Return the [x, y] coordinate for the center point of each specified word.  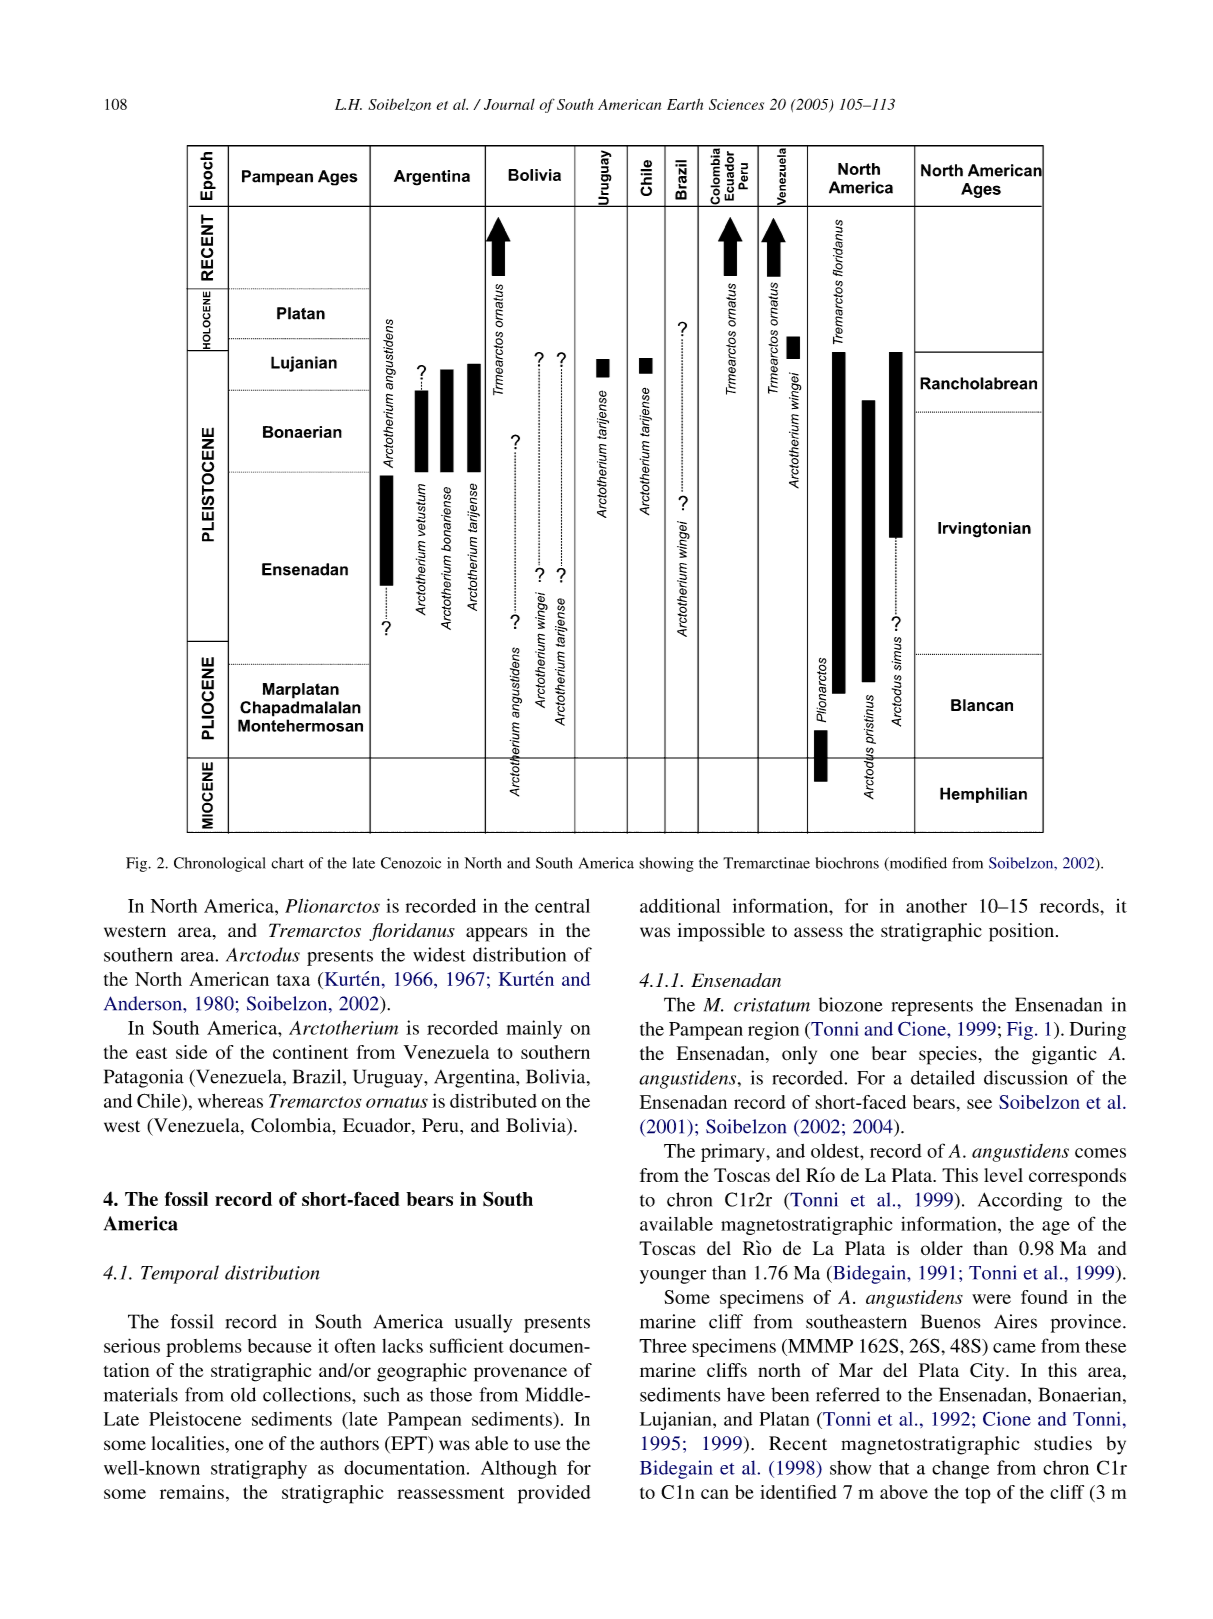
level [1003, 1175]
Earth [685, 104]
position [1023, 932]
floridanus [412, 932]
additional [680, 905]
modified [917, 864]
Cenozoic [411, 863]
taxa [293, 980]
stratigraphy [259, 1469]
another [936, 906]
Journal [509, 104]
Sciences [736, 104]
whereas [230, 1101]
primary [734, 1152]
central [562, 906]
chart [287, 863]
